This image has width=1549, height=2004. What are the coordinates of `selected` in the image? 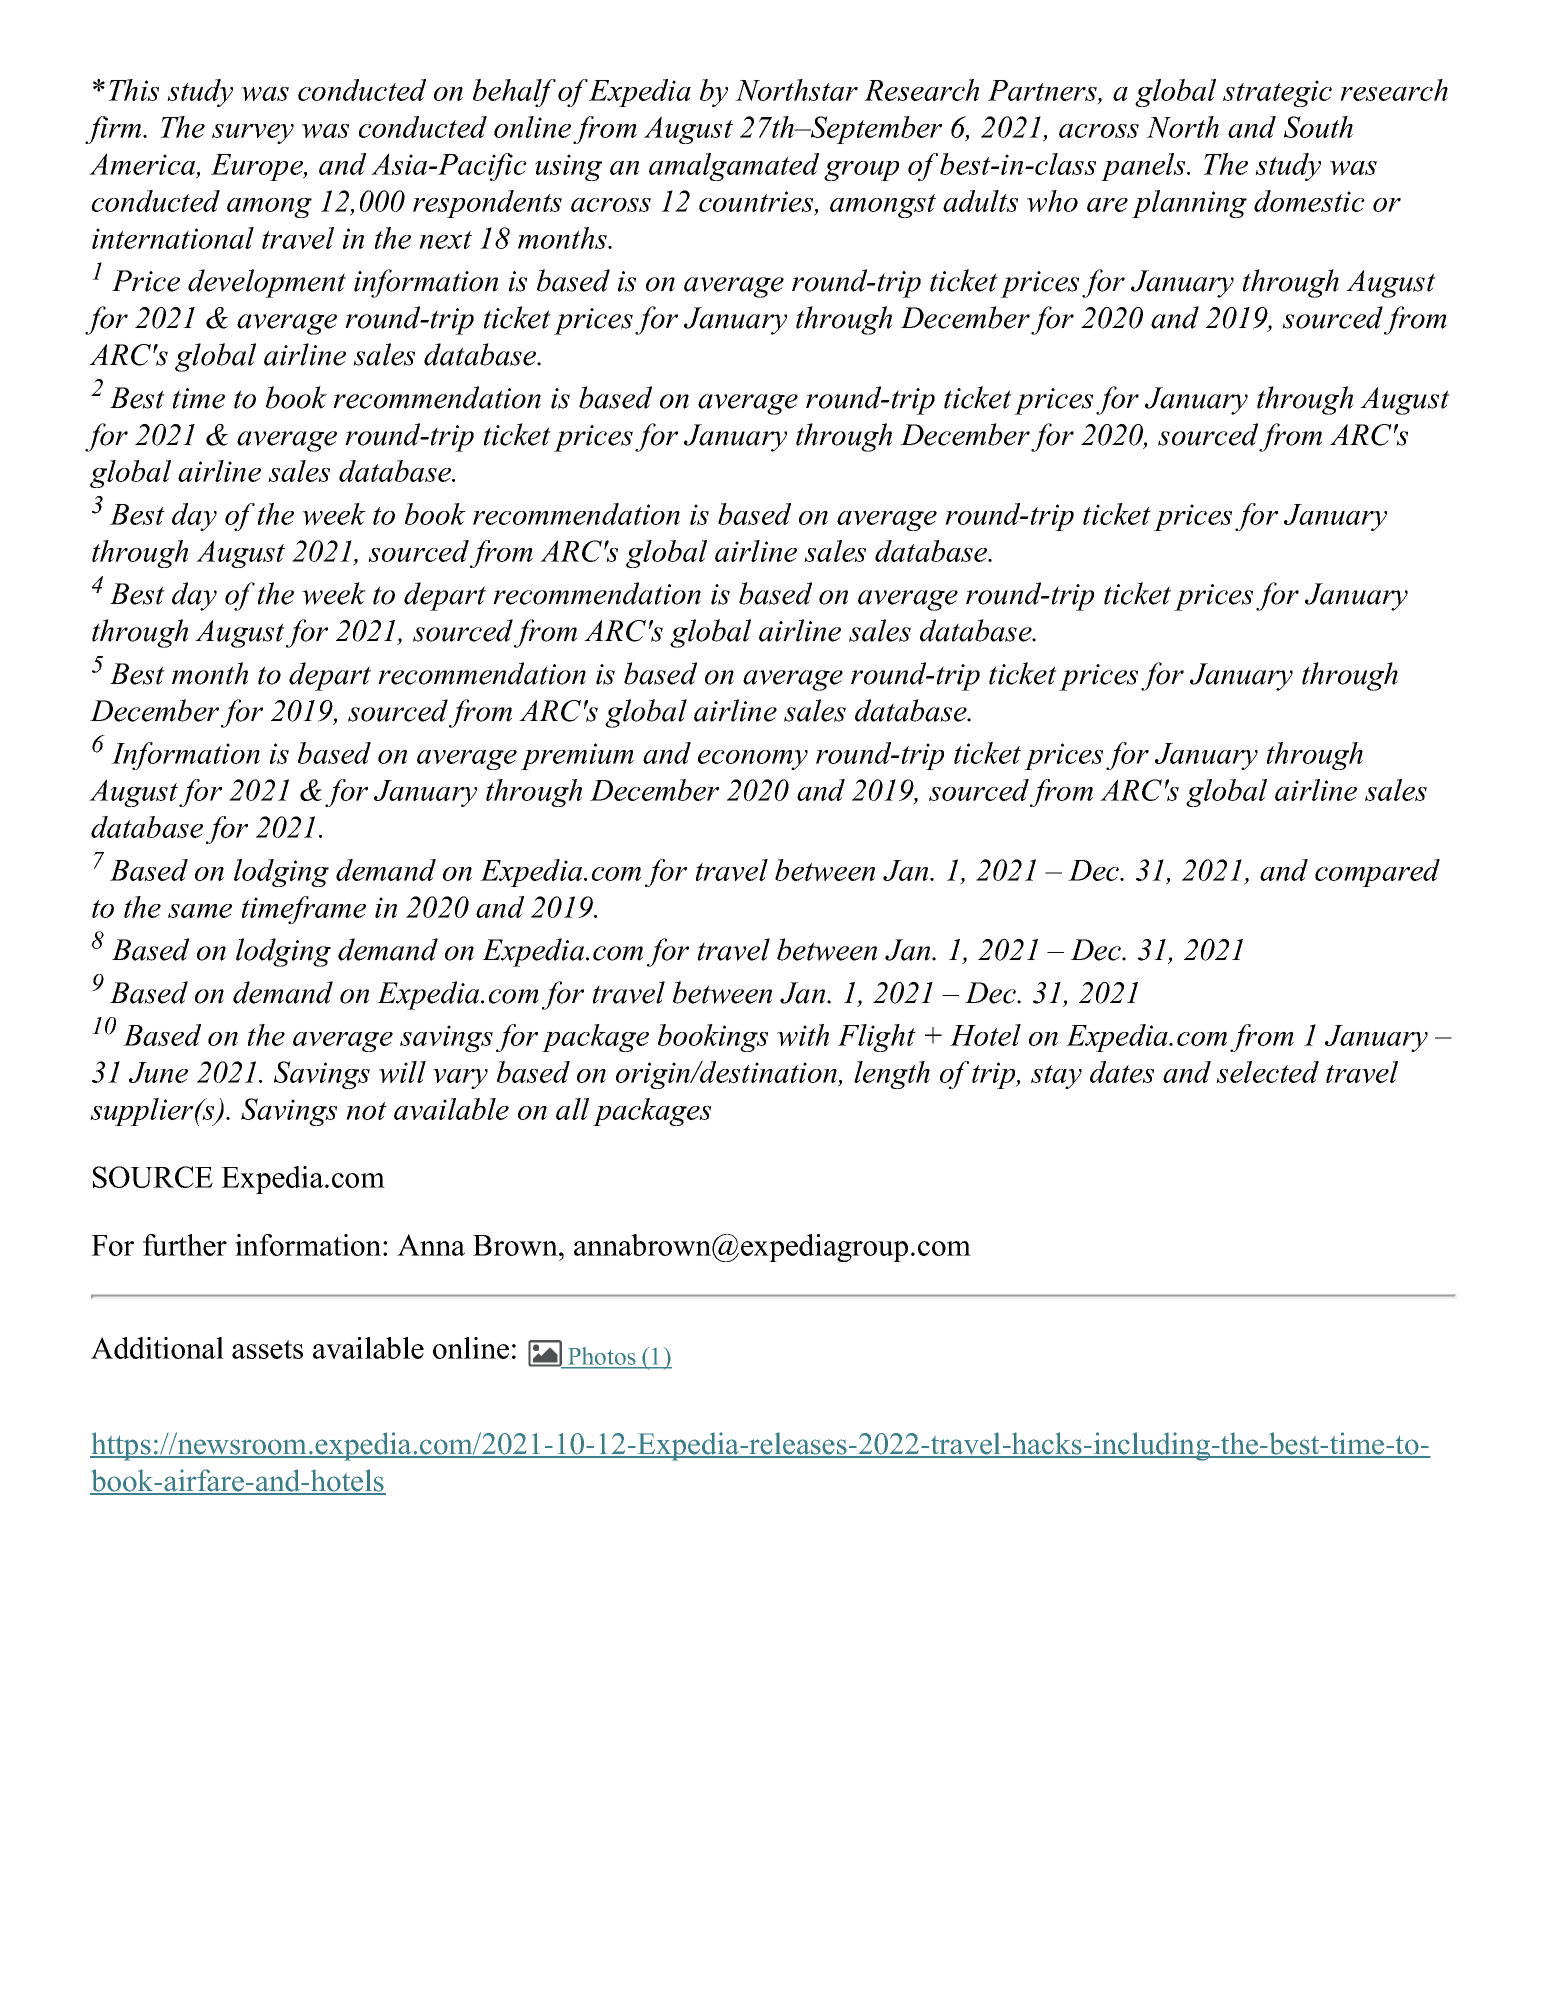 It's located at (1267, 1072).
